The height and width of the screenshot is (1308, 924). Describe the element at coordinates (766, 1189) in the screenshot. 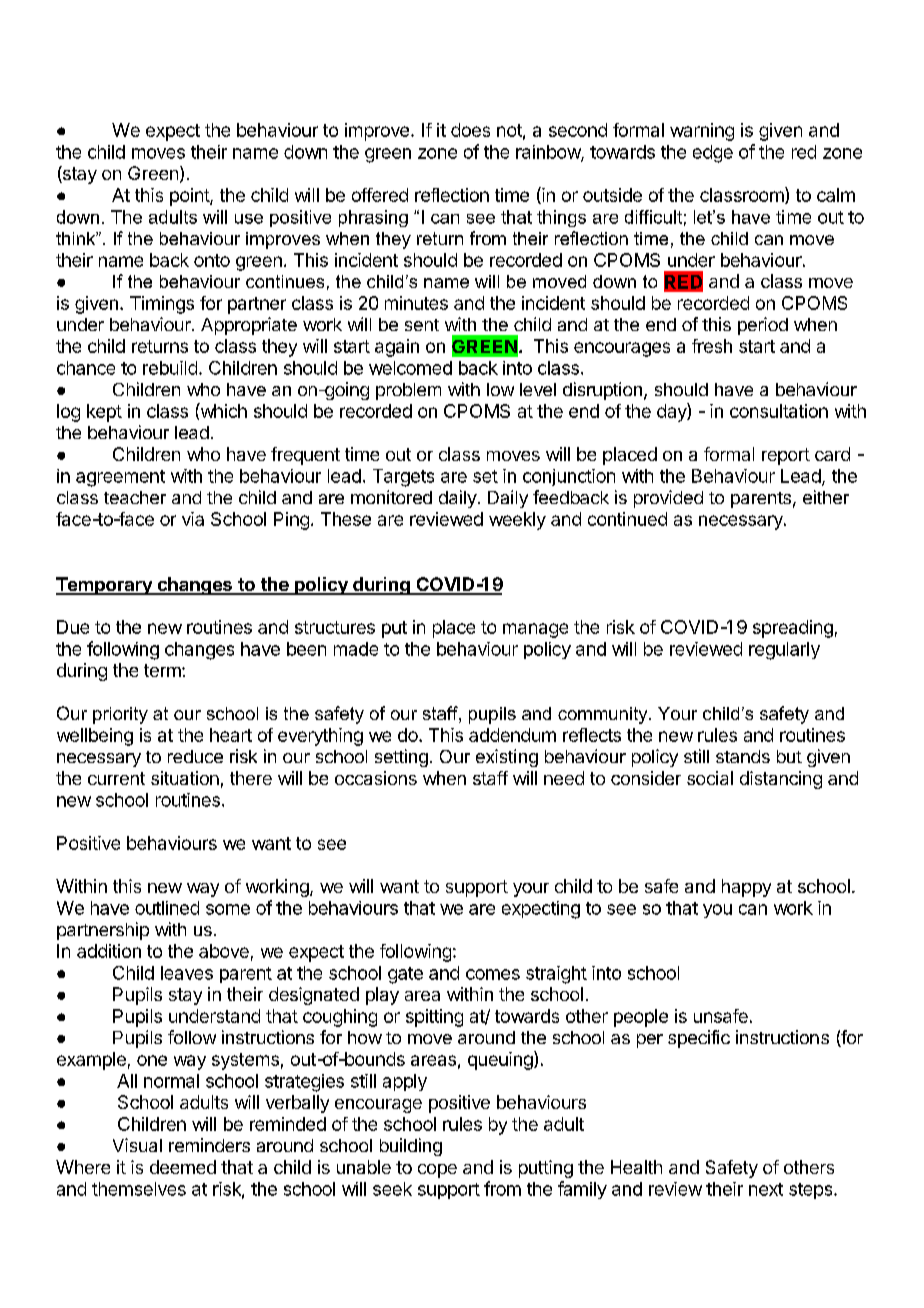

I see `next` at that location.
